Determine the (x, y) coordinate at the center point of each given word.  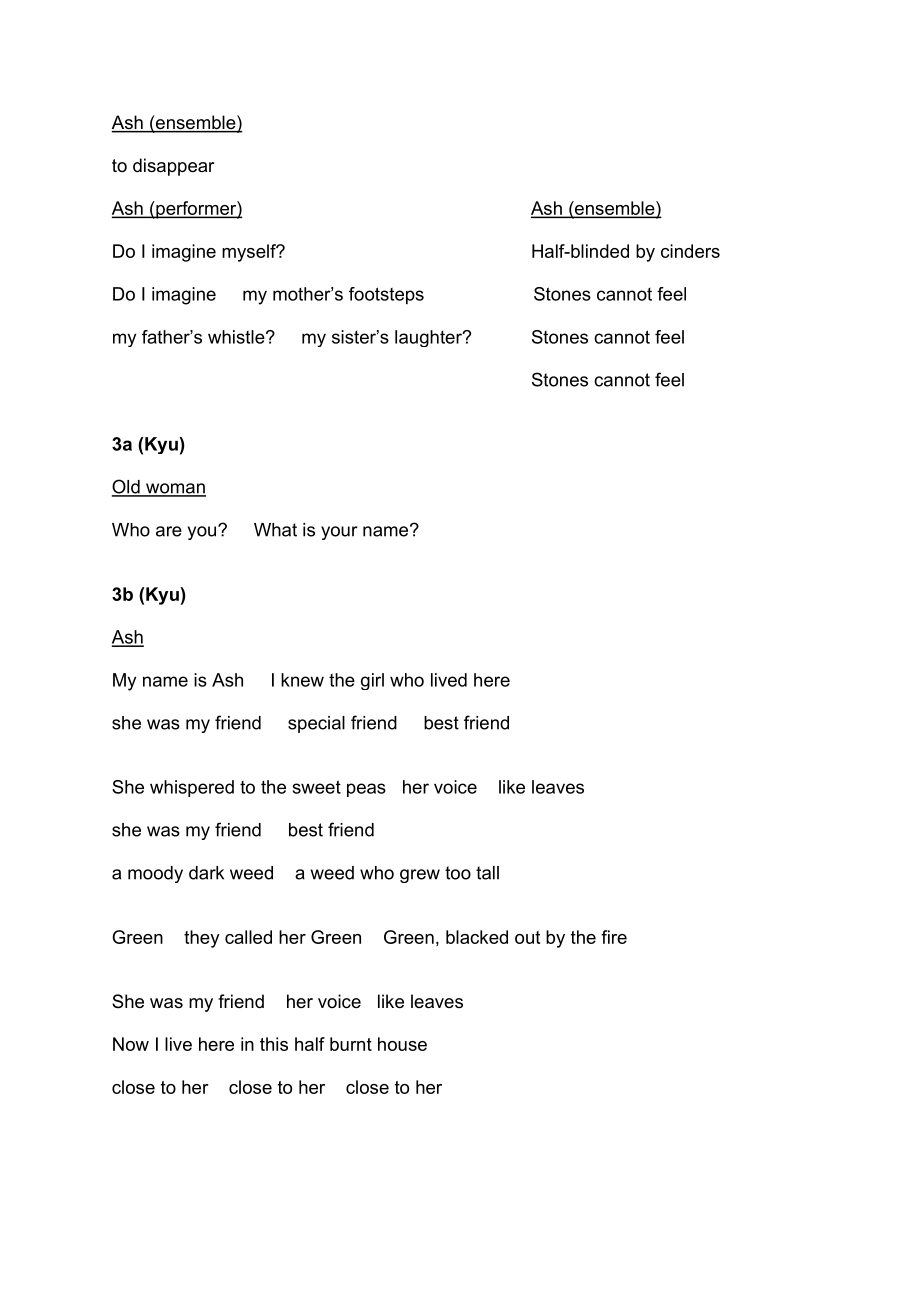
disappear (173, 167)
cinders (690, 251)
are (169, 531)
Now (131, 1044)
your (339, 533)
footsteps (386, 296)
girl (372, 681)
